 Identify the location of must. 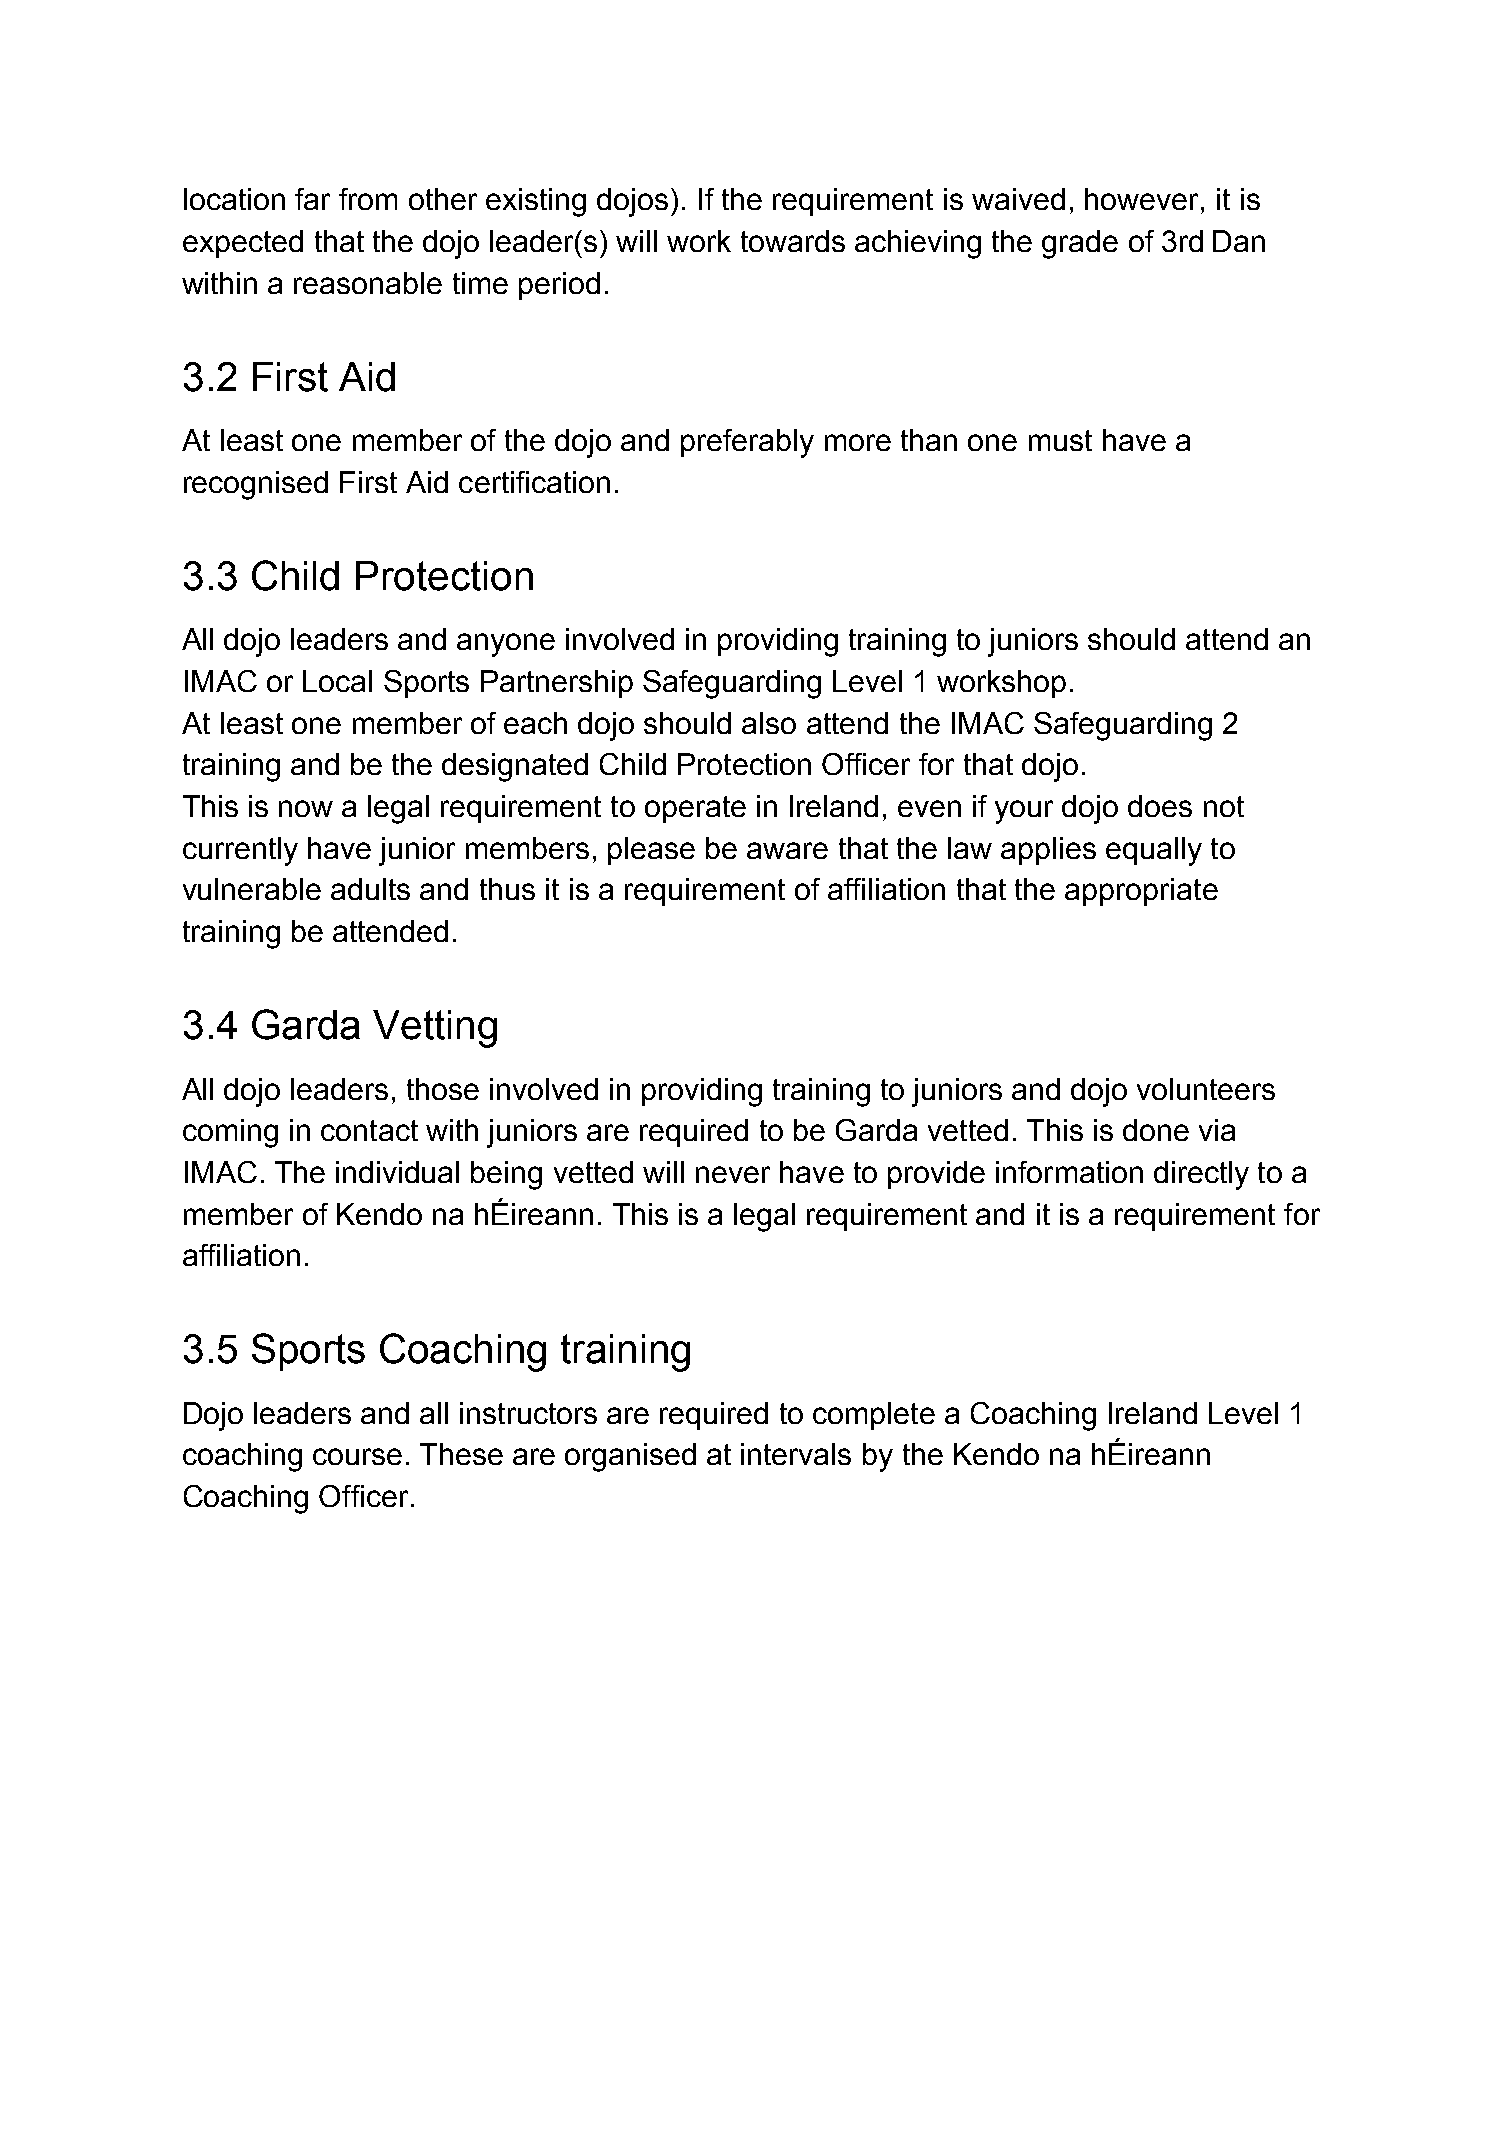
(1060, 440).
